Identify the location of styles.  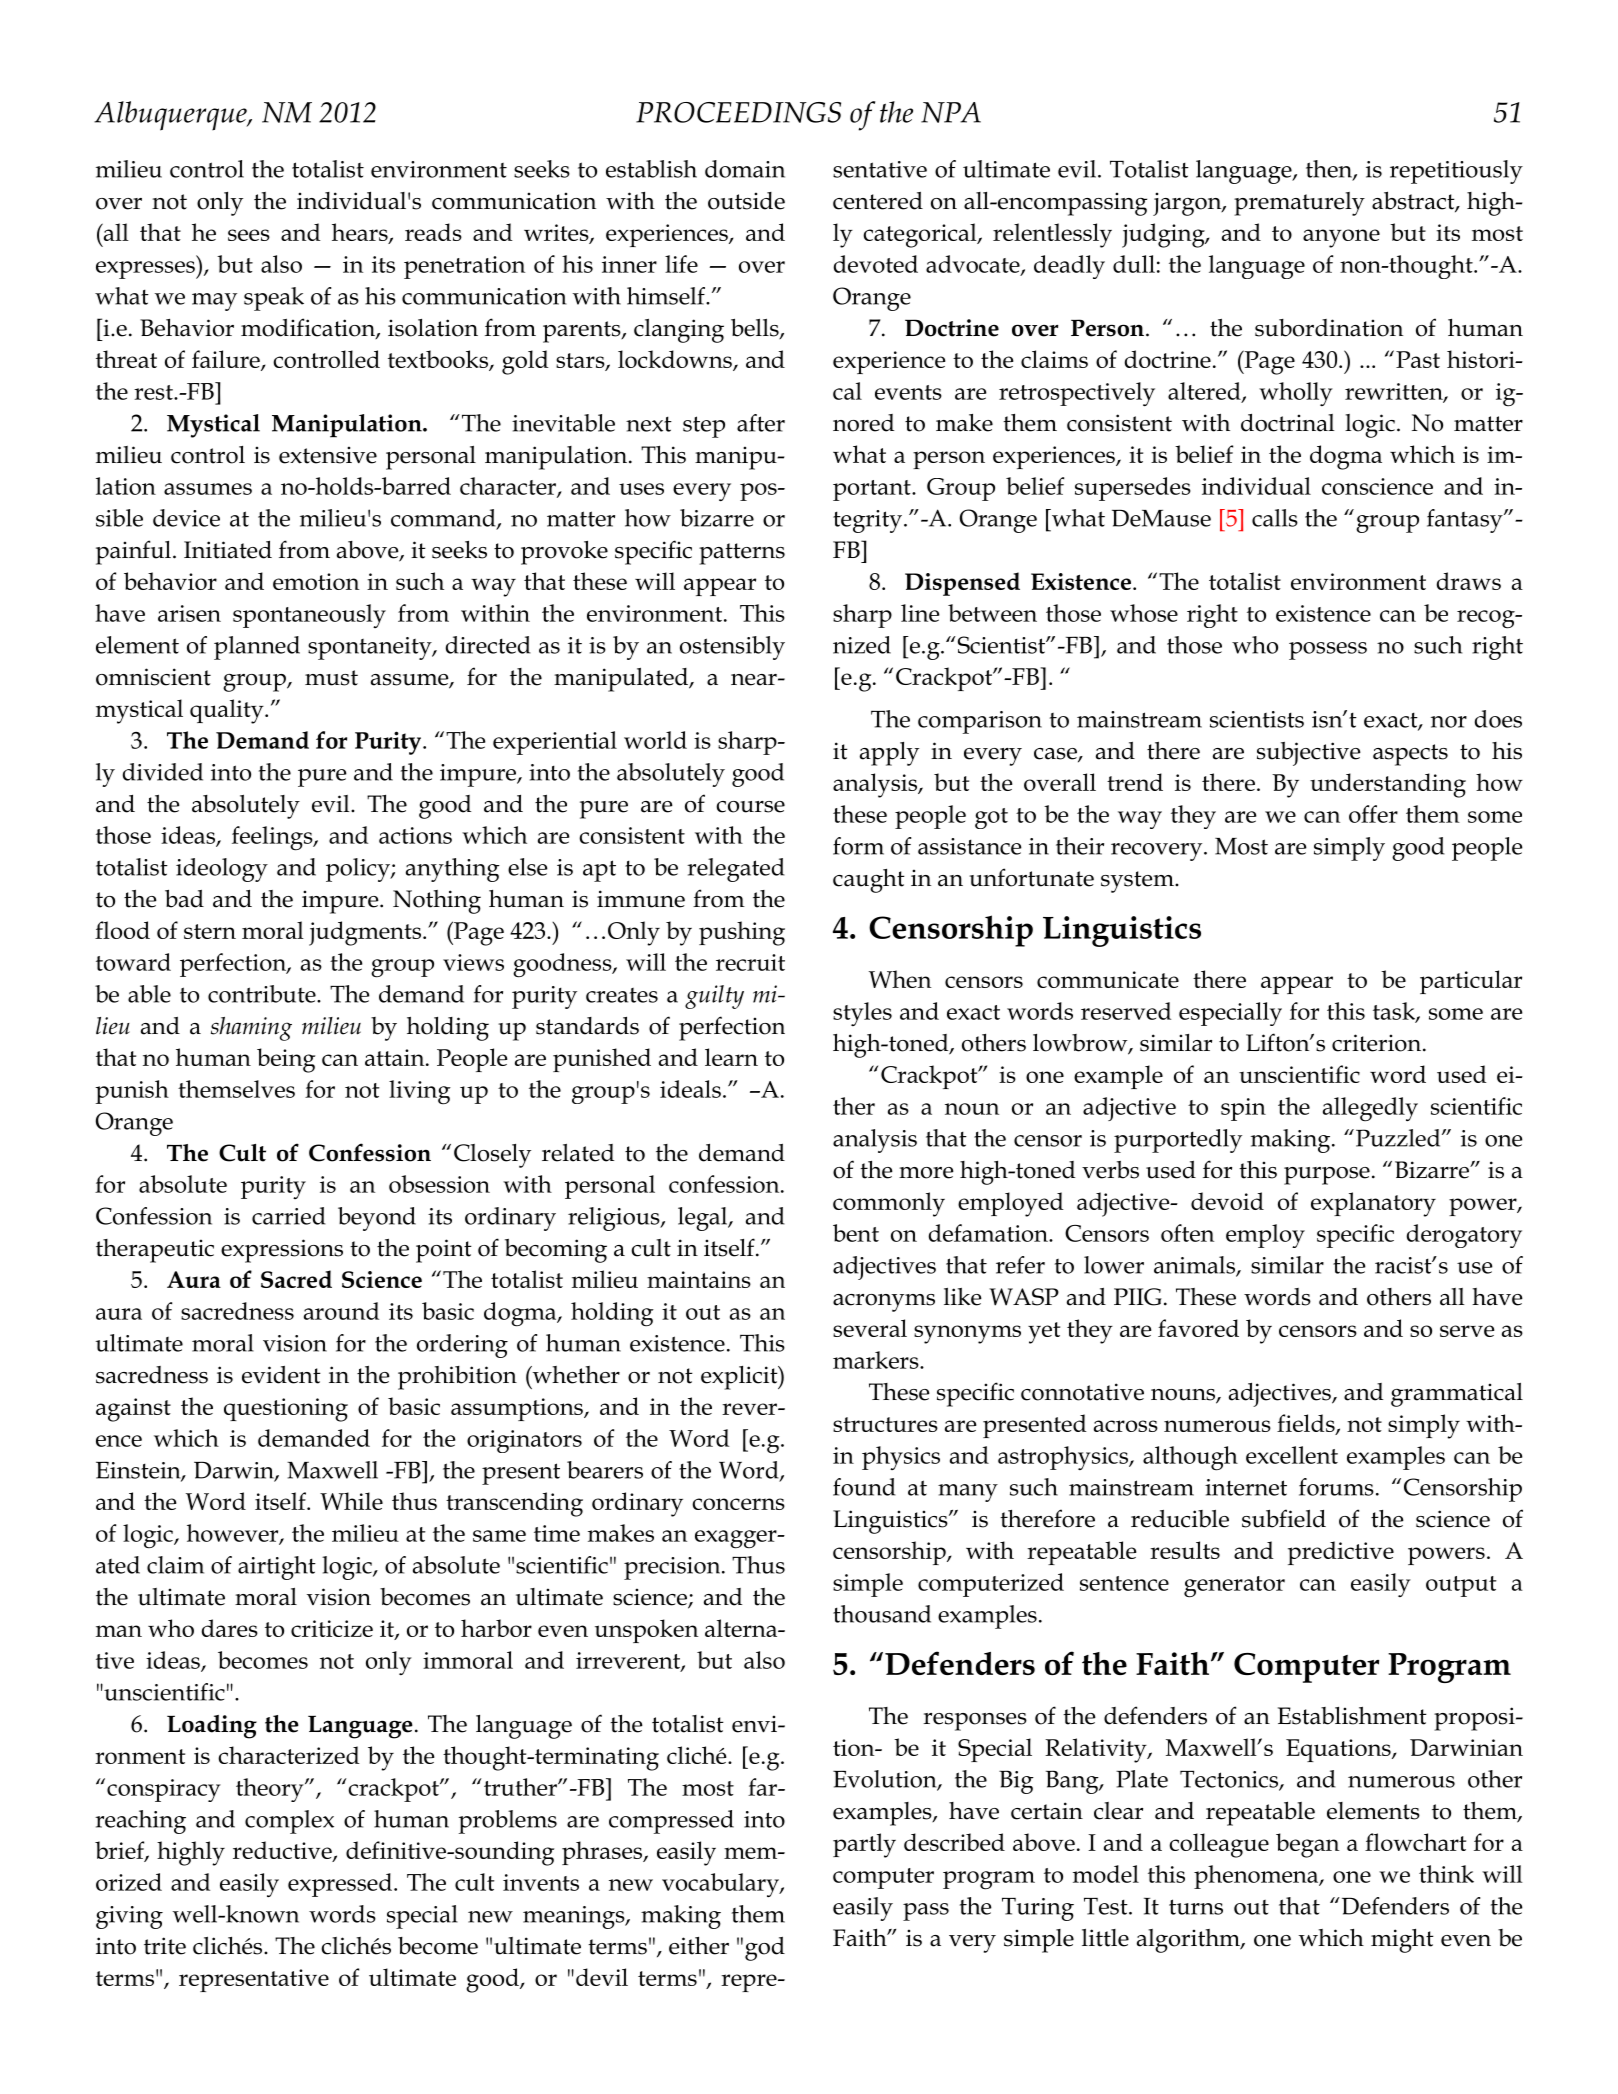
(862, 1014).
